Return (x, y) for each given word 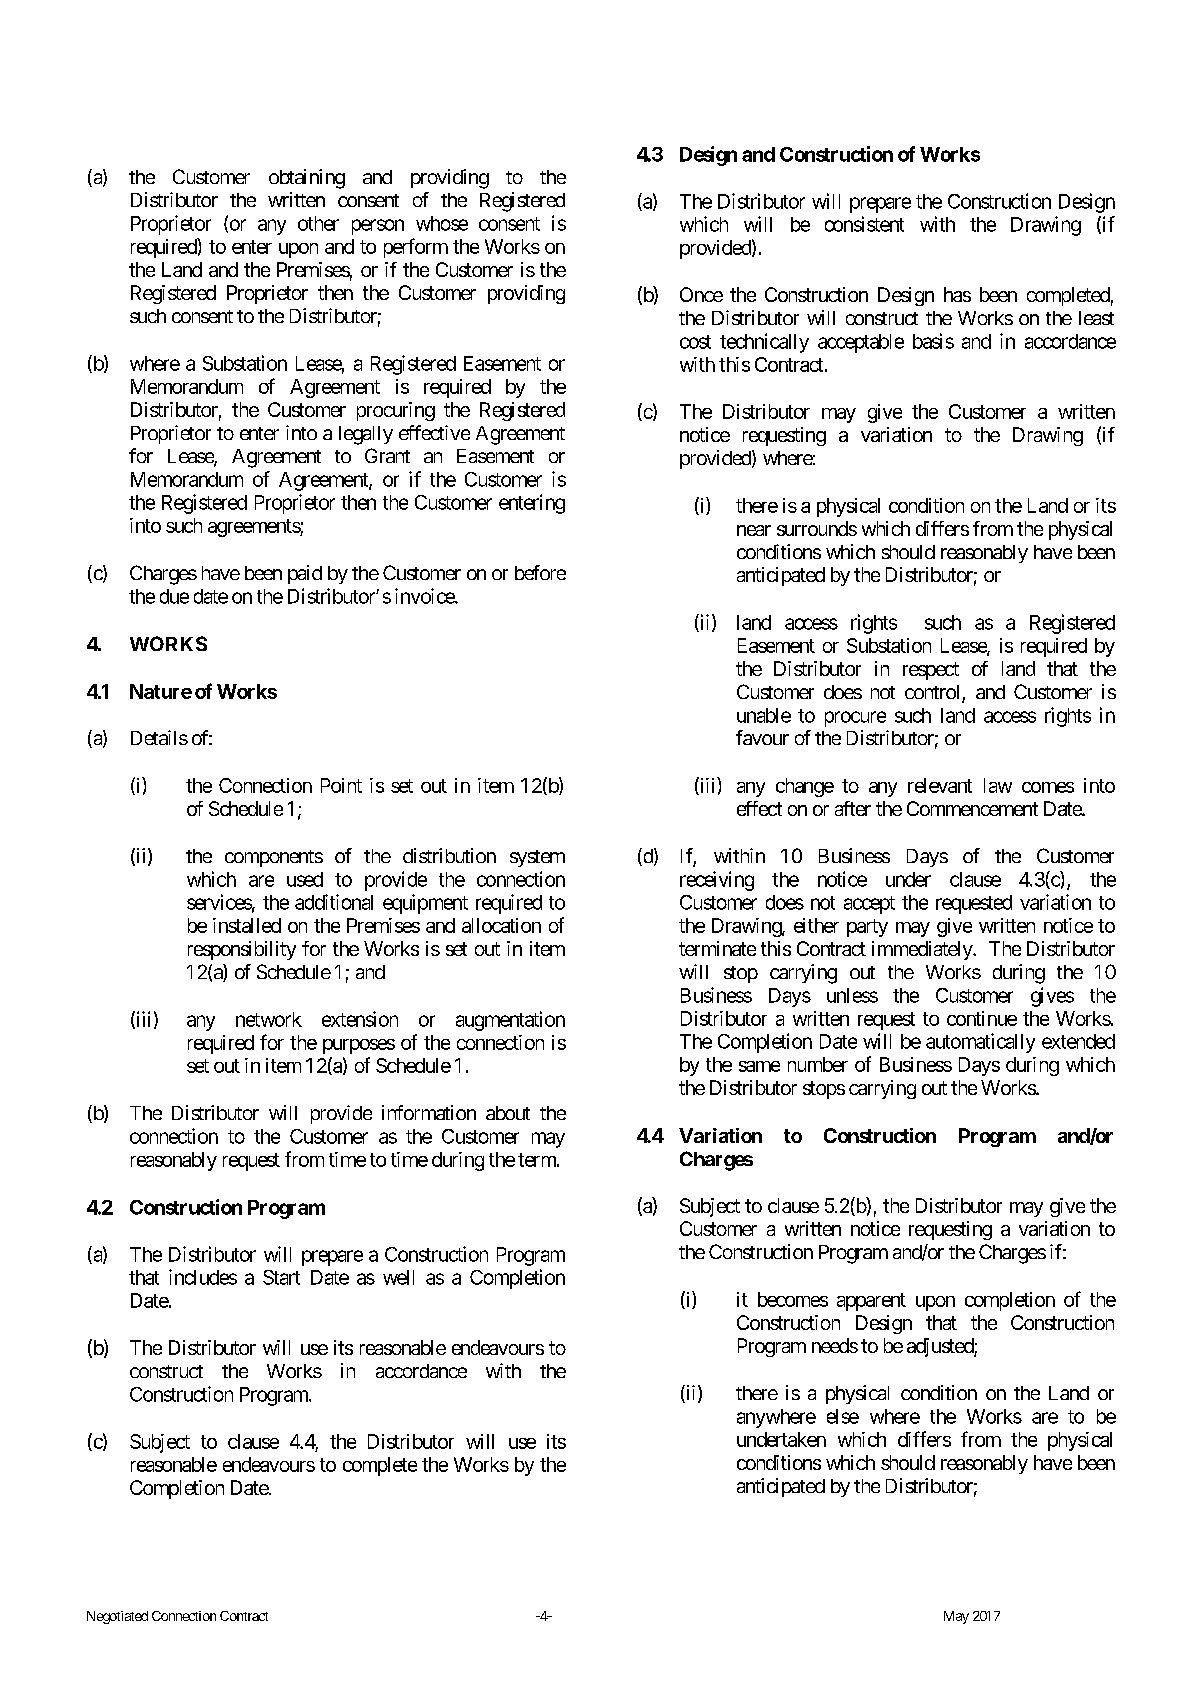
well (398, 1277)
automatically (980, 1043)
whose (442, 223)
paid (305, 574)
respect (931, 671)
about (508, 1113)
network (269, 1019)
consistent (864, 224)
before (540, 572)
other (318, 223)
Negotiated (117, 1617)
